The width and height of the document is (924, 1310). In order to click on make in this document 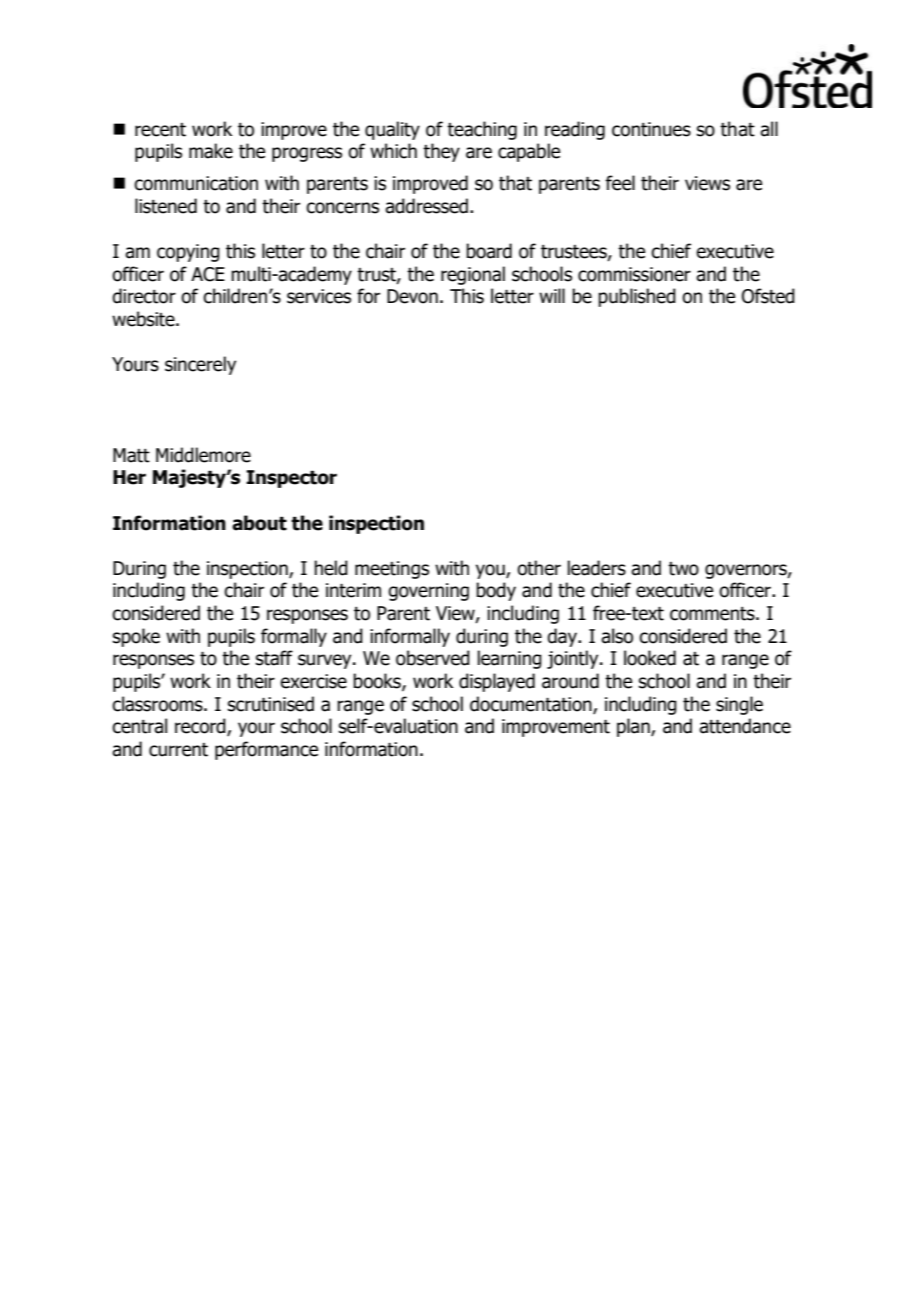, I will do `click(211, 151)`.
